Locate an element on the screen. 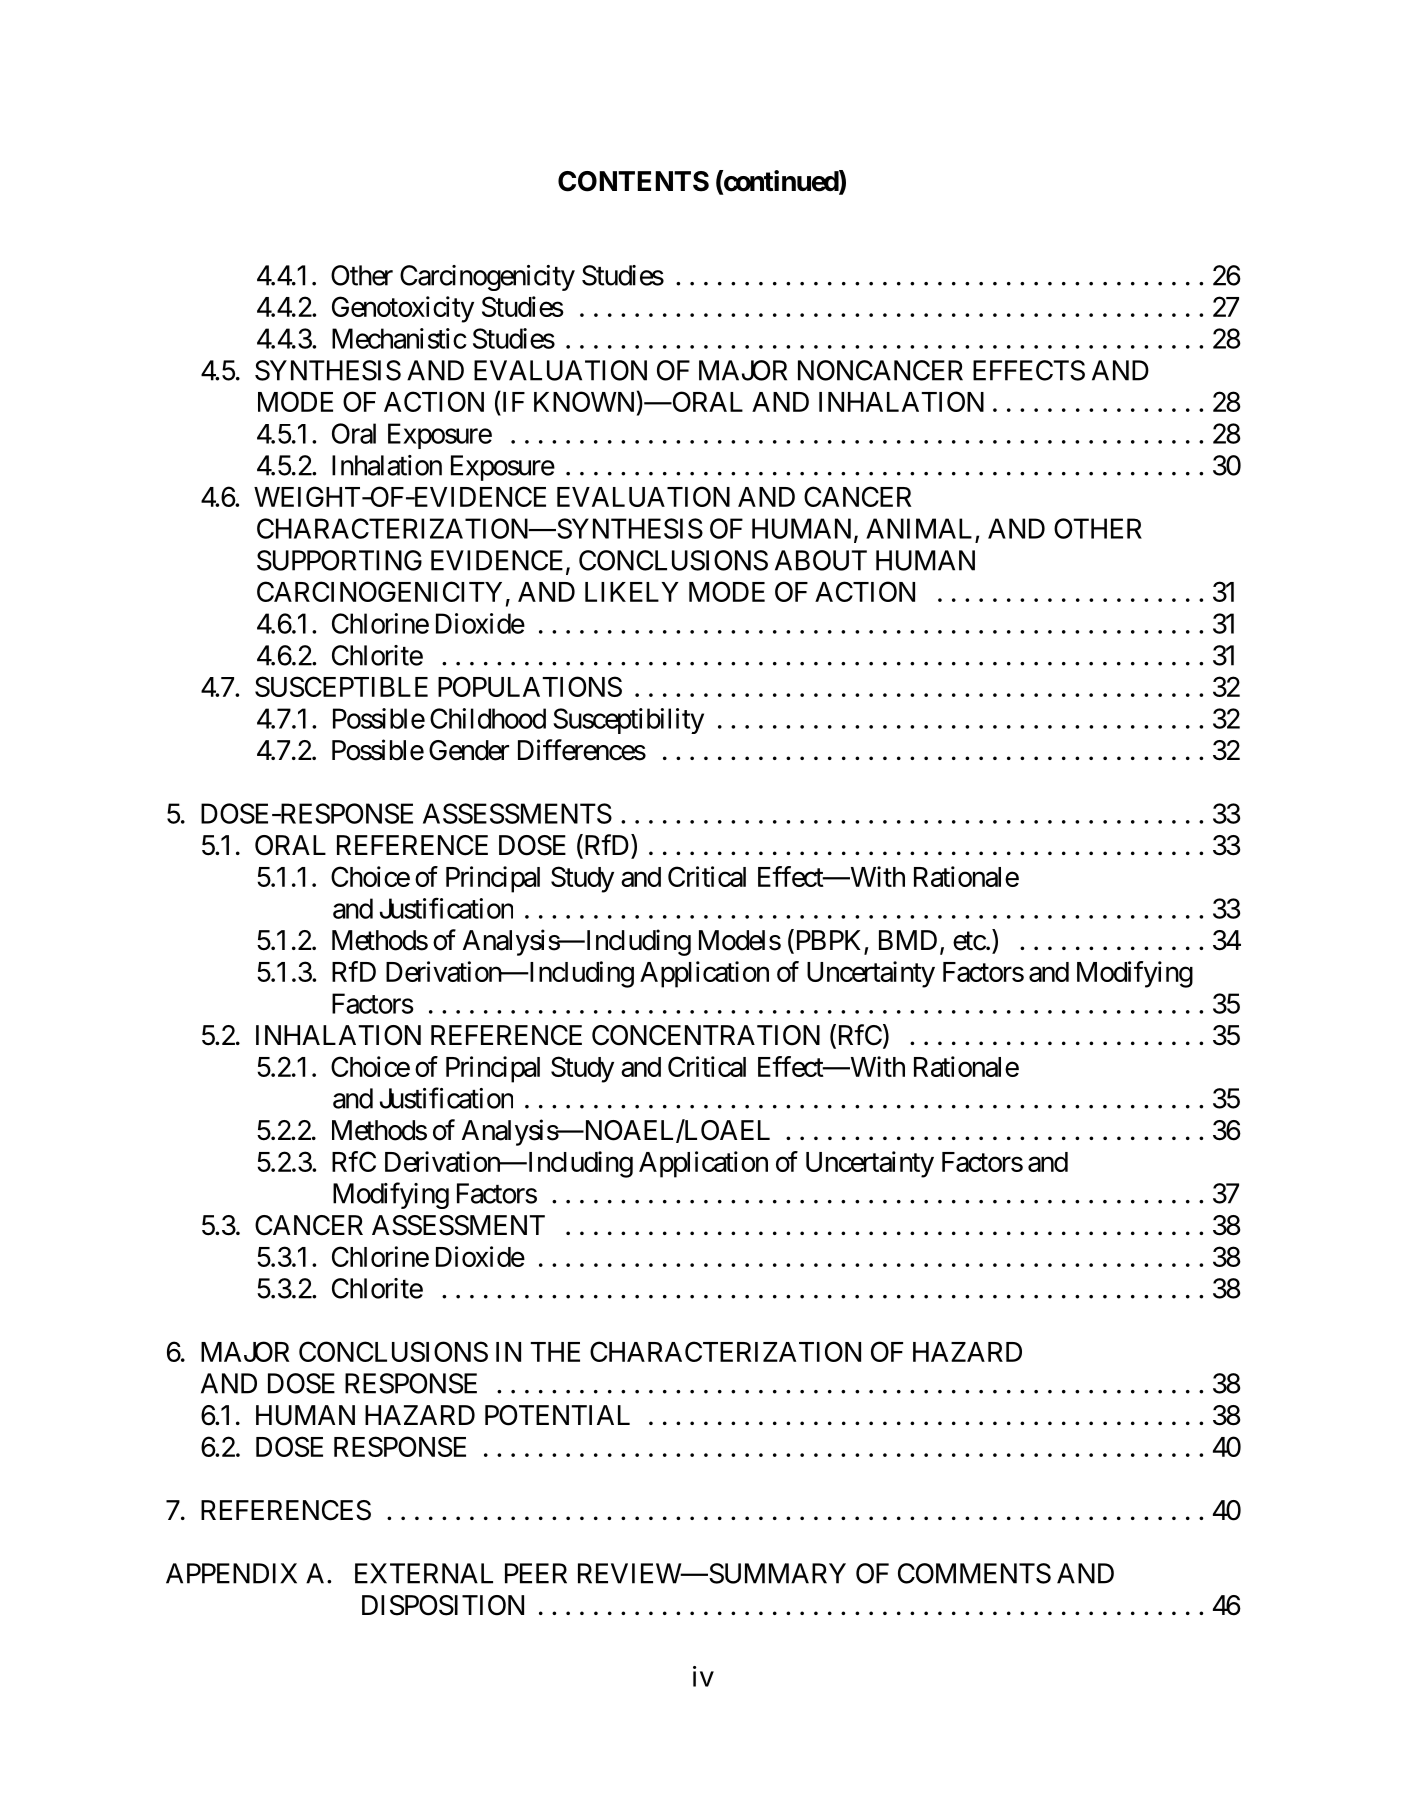 Image resolution: width=1404 pixels, height=1817 pixels. POTENTIAL is located at coordinates (557, 1415).
